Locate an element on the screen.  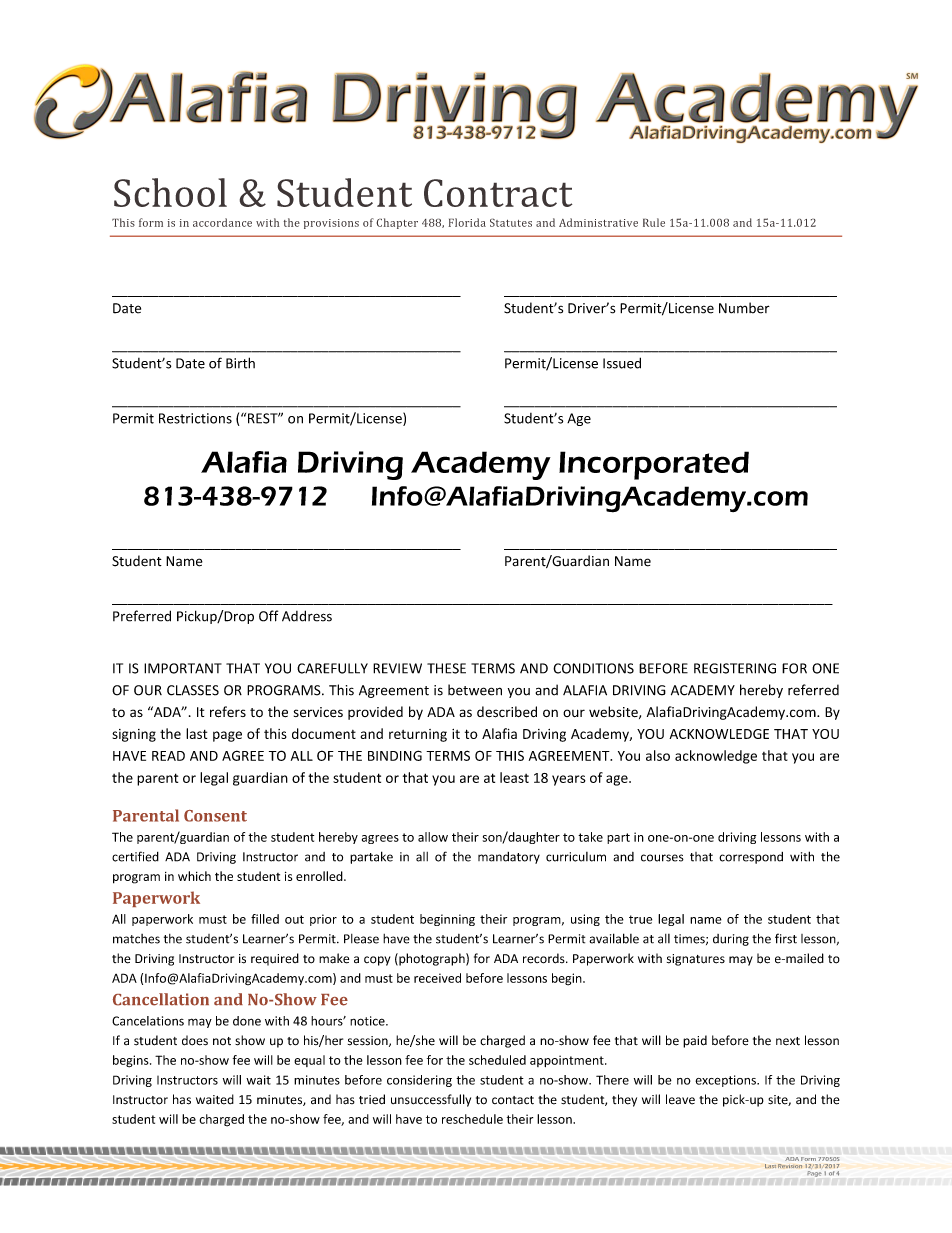
refers is located at coordinates (228, 712).
